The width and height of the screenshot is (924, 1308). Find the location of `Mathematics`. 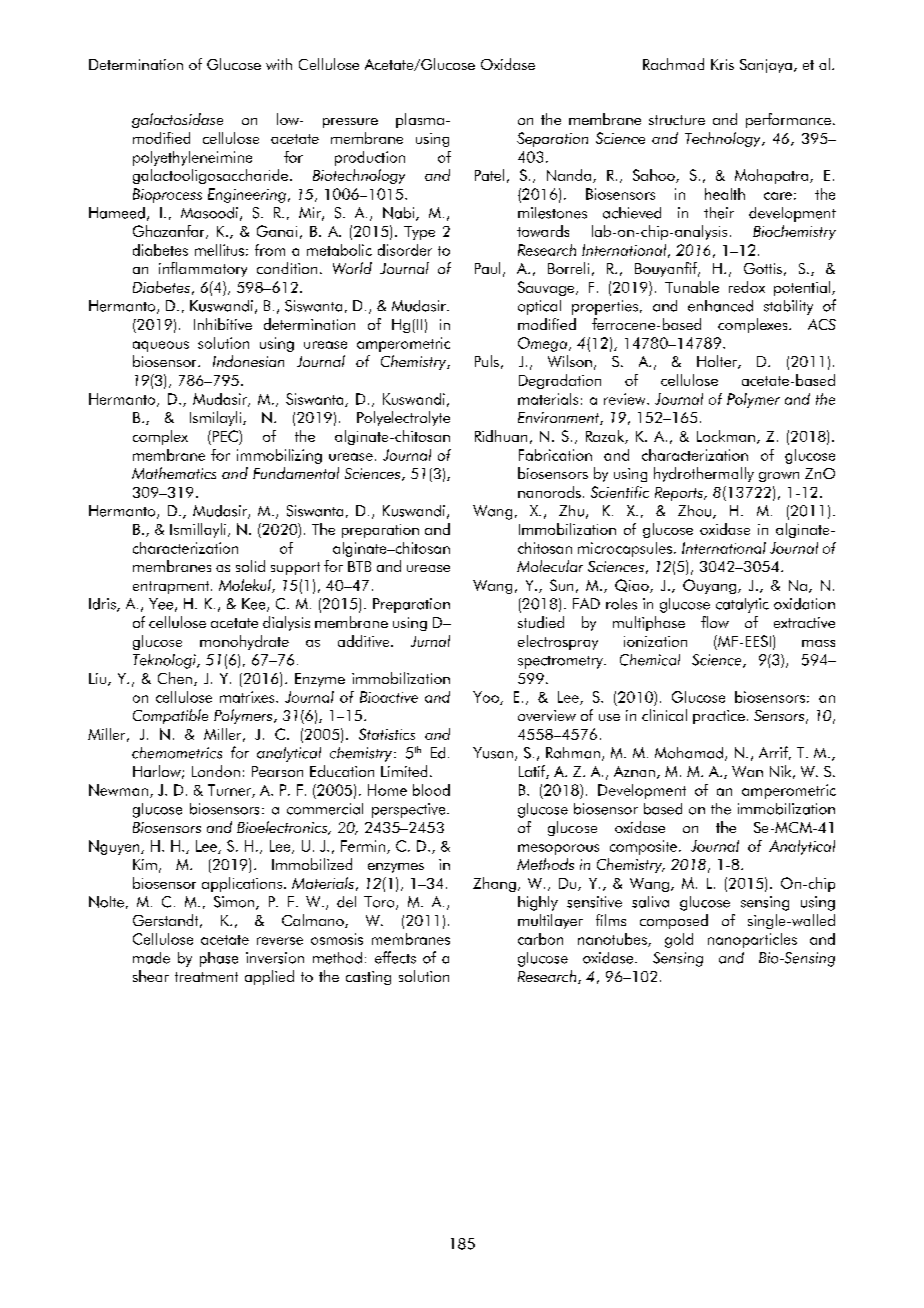

Mathematics is located at coordinates (174, 473).
